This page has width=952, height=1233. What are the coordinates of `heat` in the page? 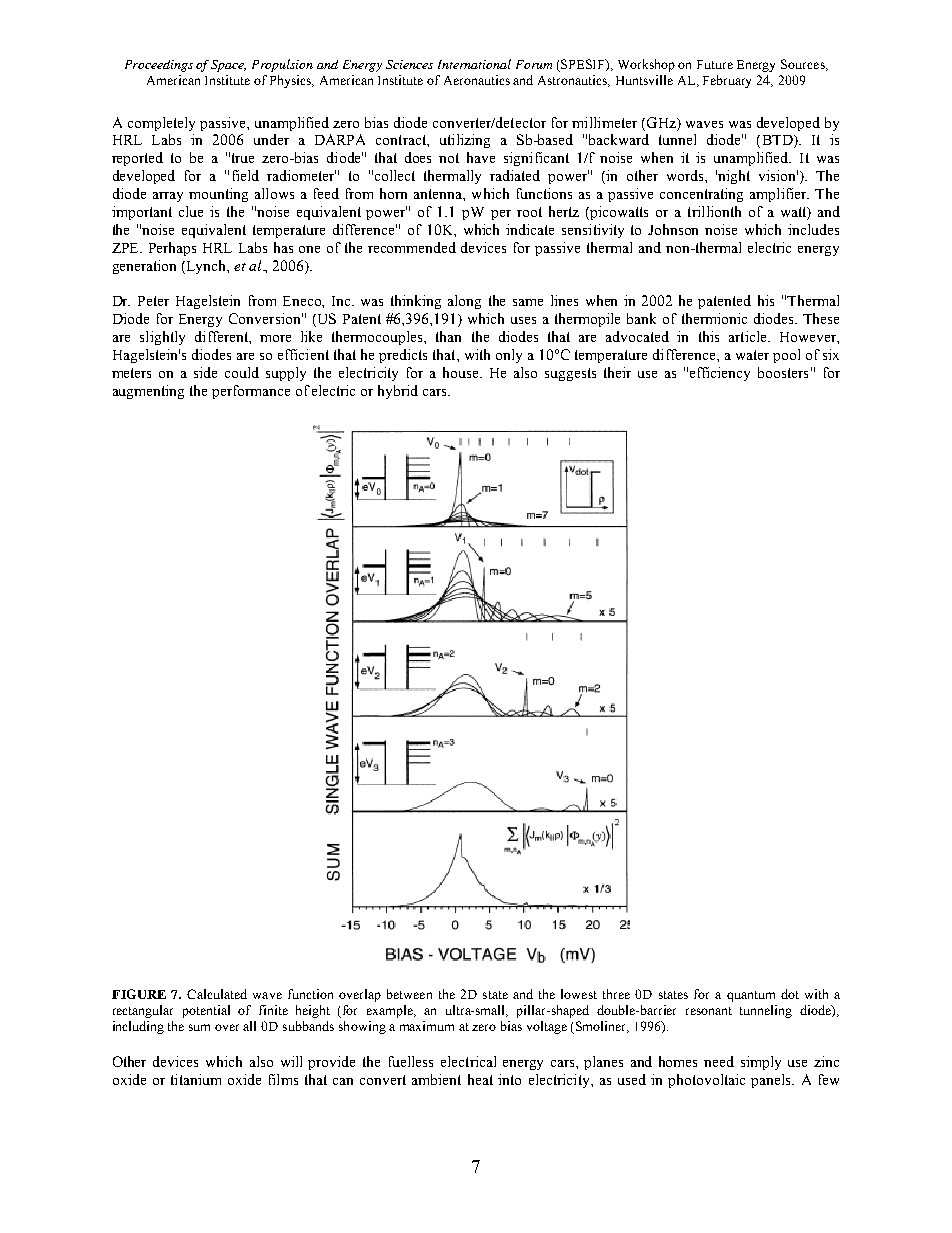 It's located at (480, 1079).
